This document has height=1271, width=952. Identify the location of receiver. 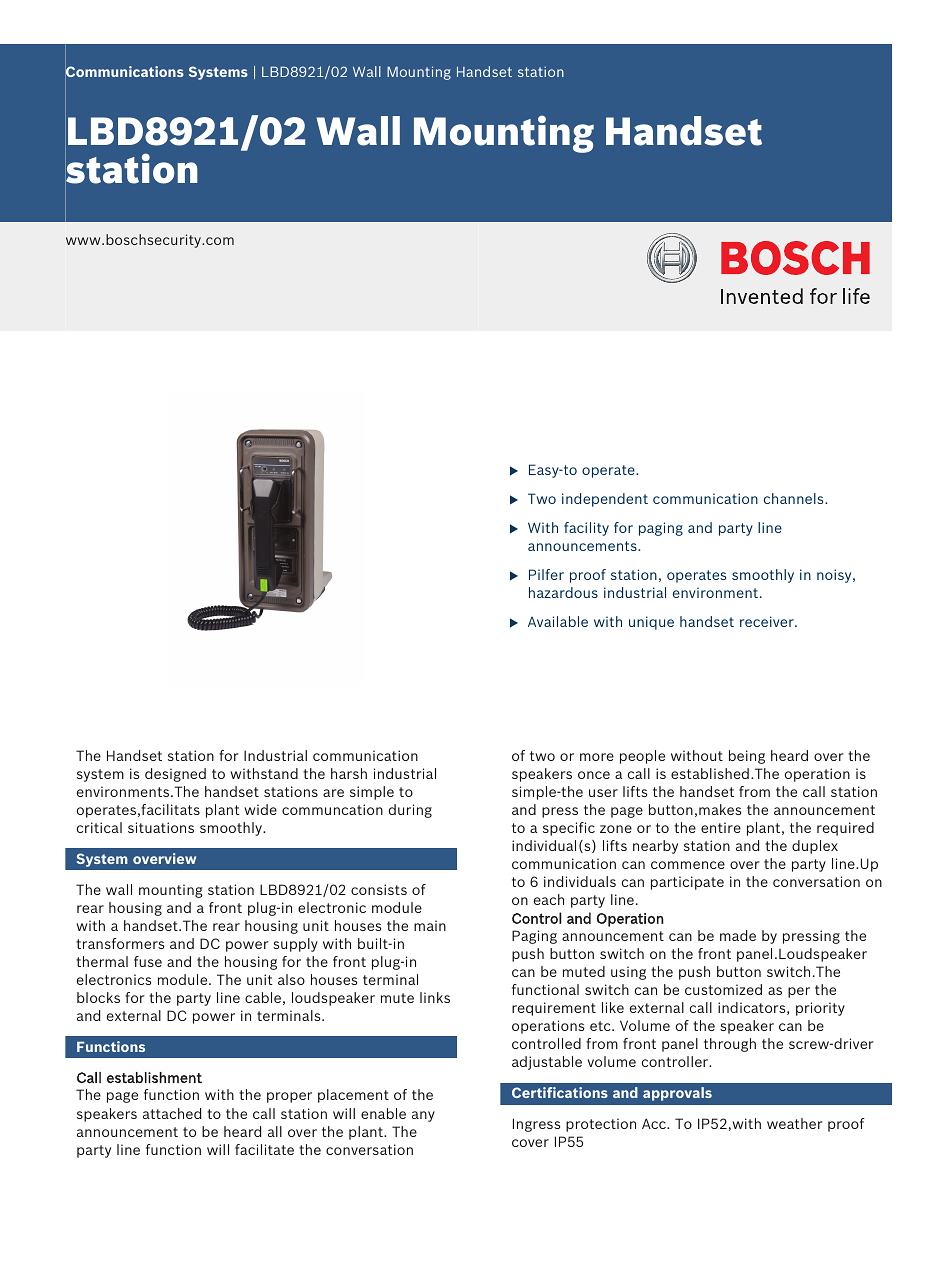
(768, 621).
